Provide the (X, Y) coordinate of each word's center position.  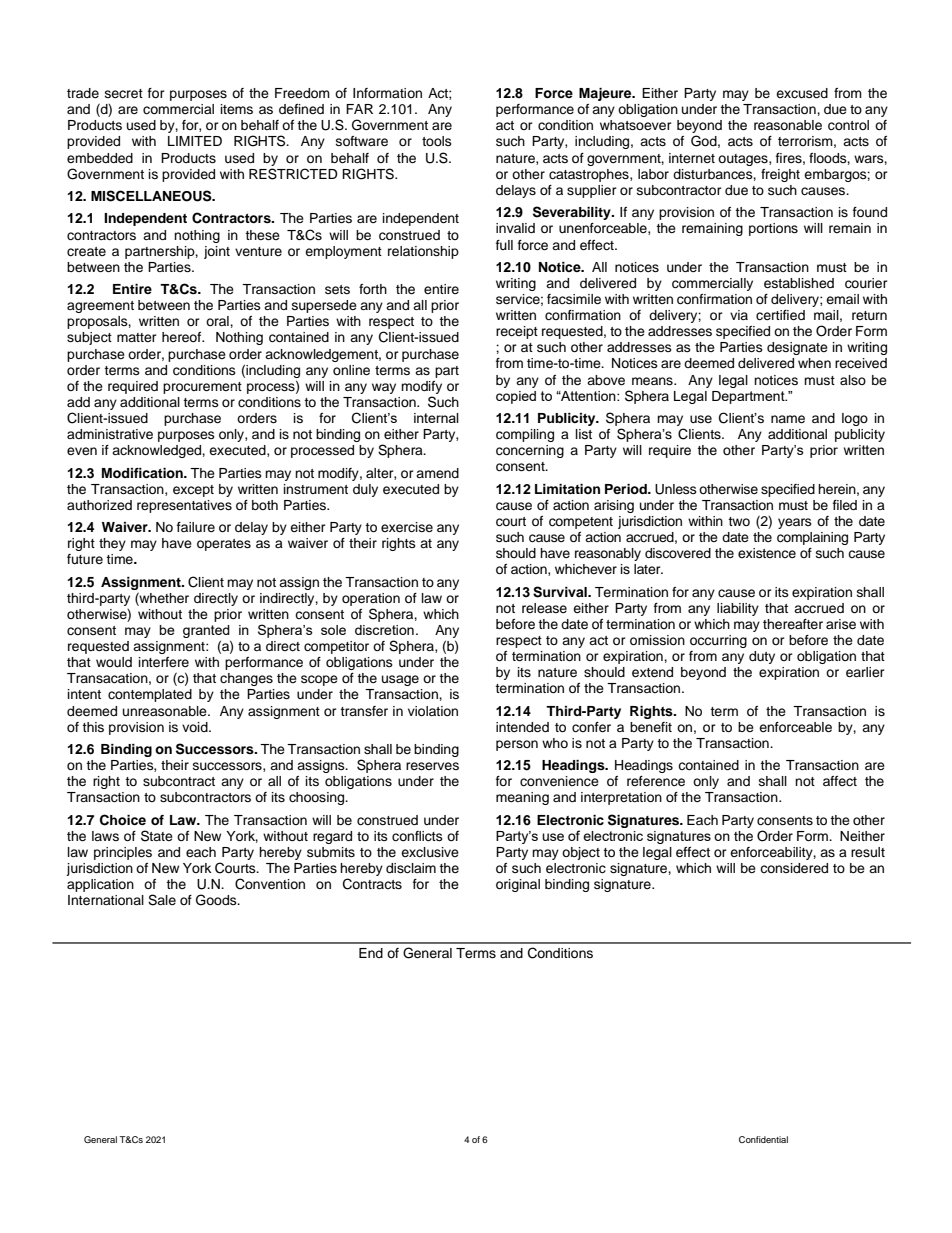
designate (797, 348)
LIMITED (195, 141)
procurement (202, 388)
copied (516, 397)
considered (794, 868)
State (157, 836)
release (544, 608)
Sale (162, 900)
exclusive (430, 852)
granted (206, 631)
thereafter (793, 624)
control (848, 125)
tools (437, 141)
